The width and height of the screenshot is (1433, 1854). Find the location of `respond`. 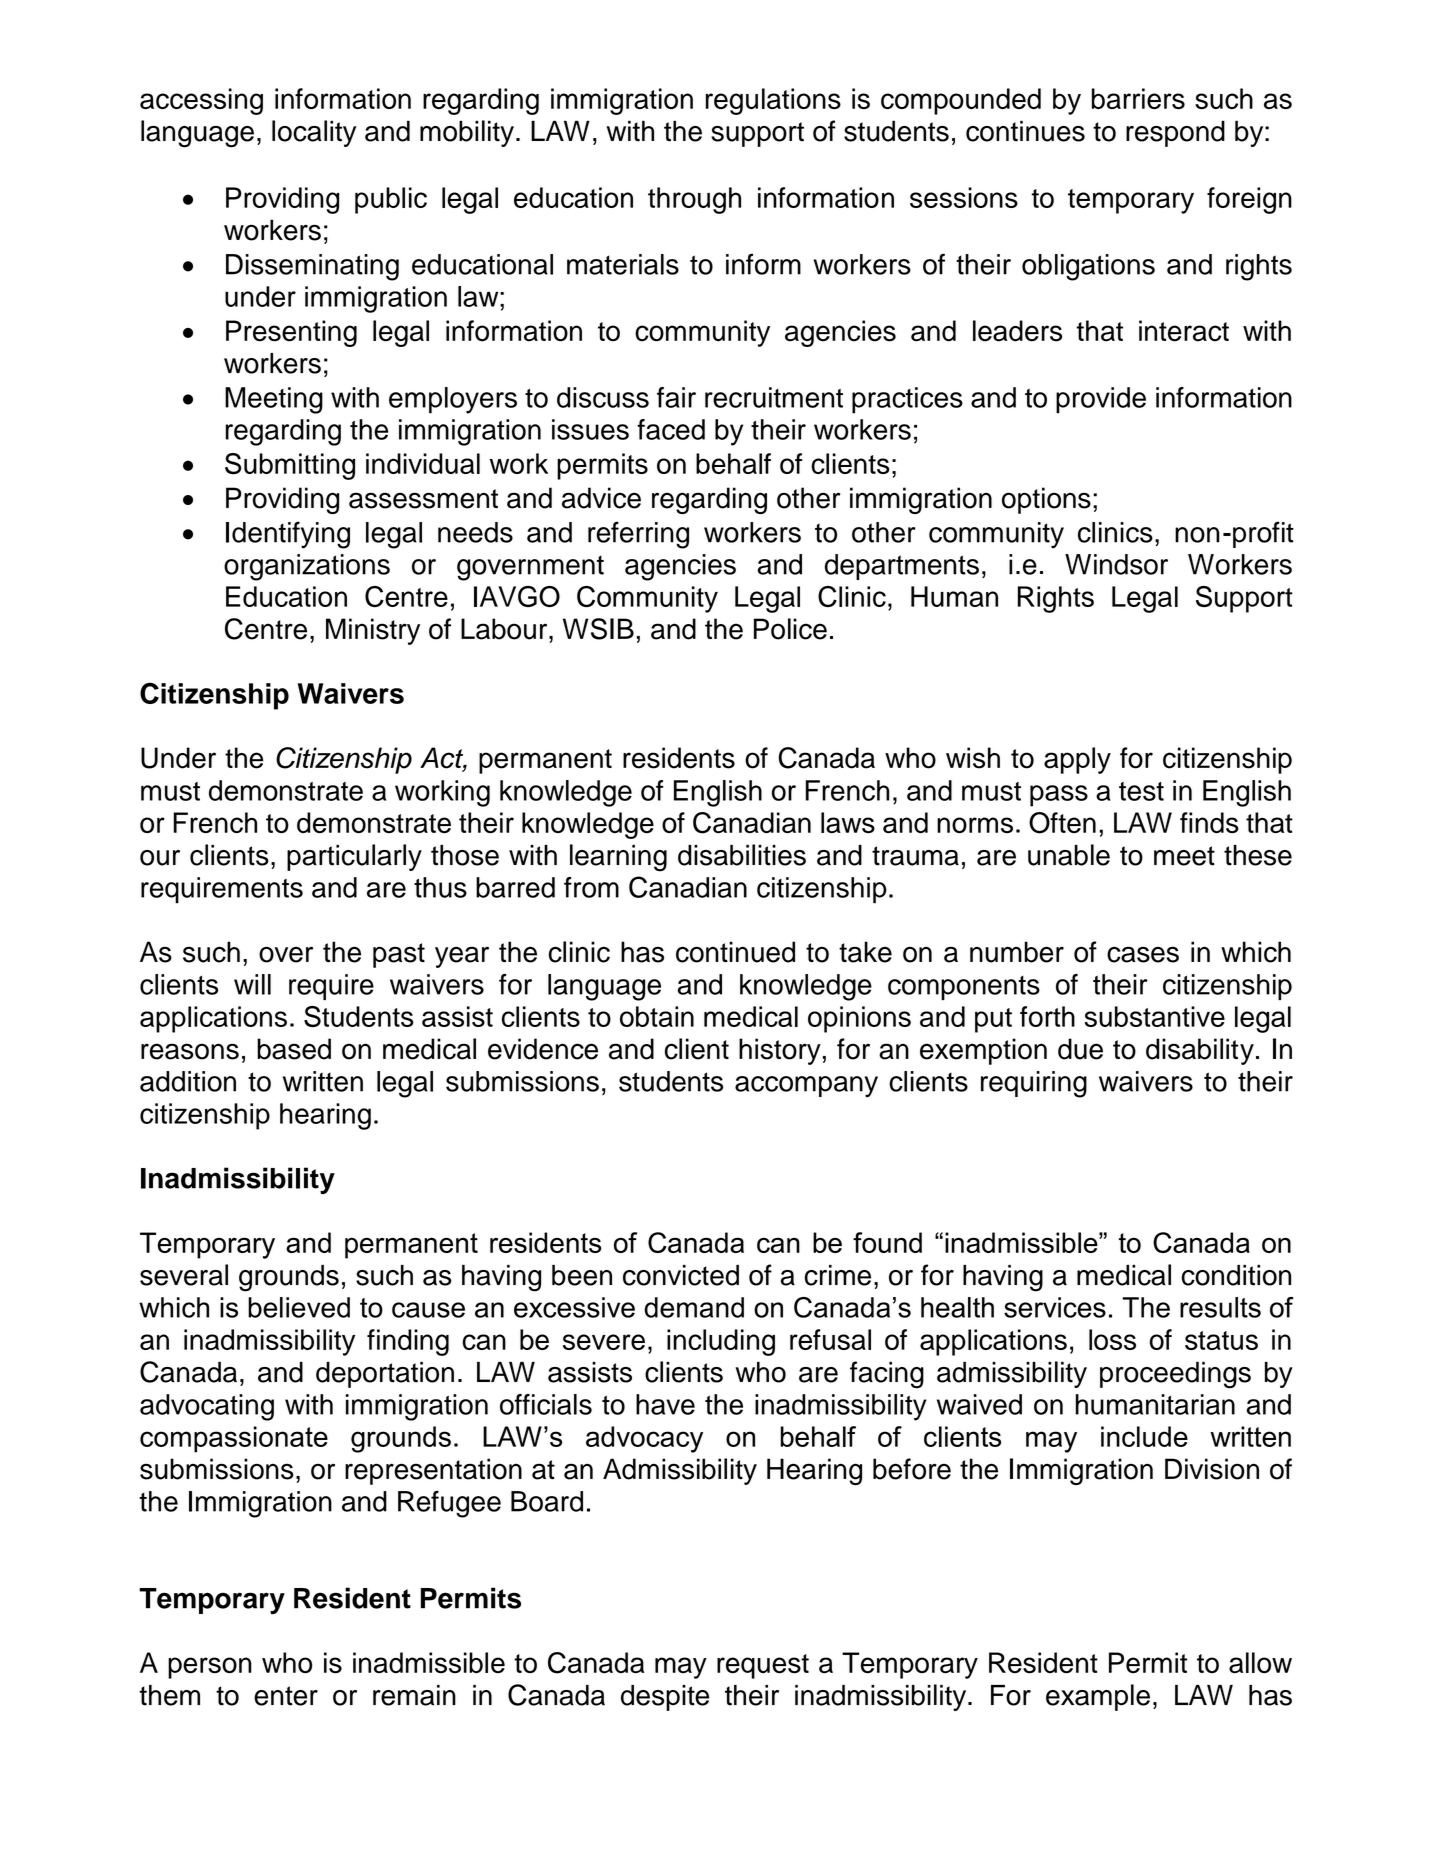

respond is located at coordinates (1175, 133).
